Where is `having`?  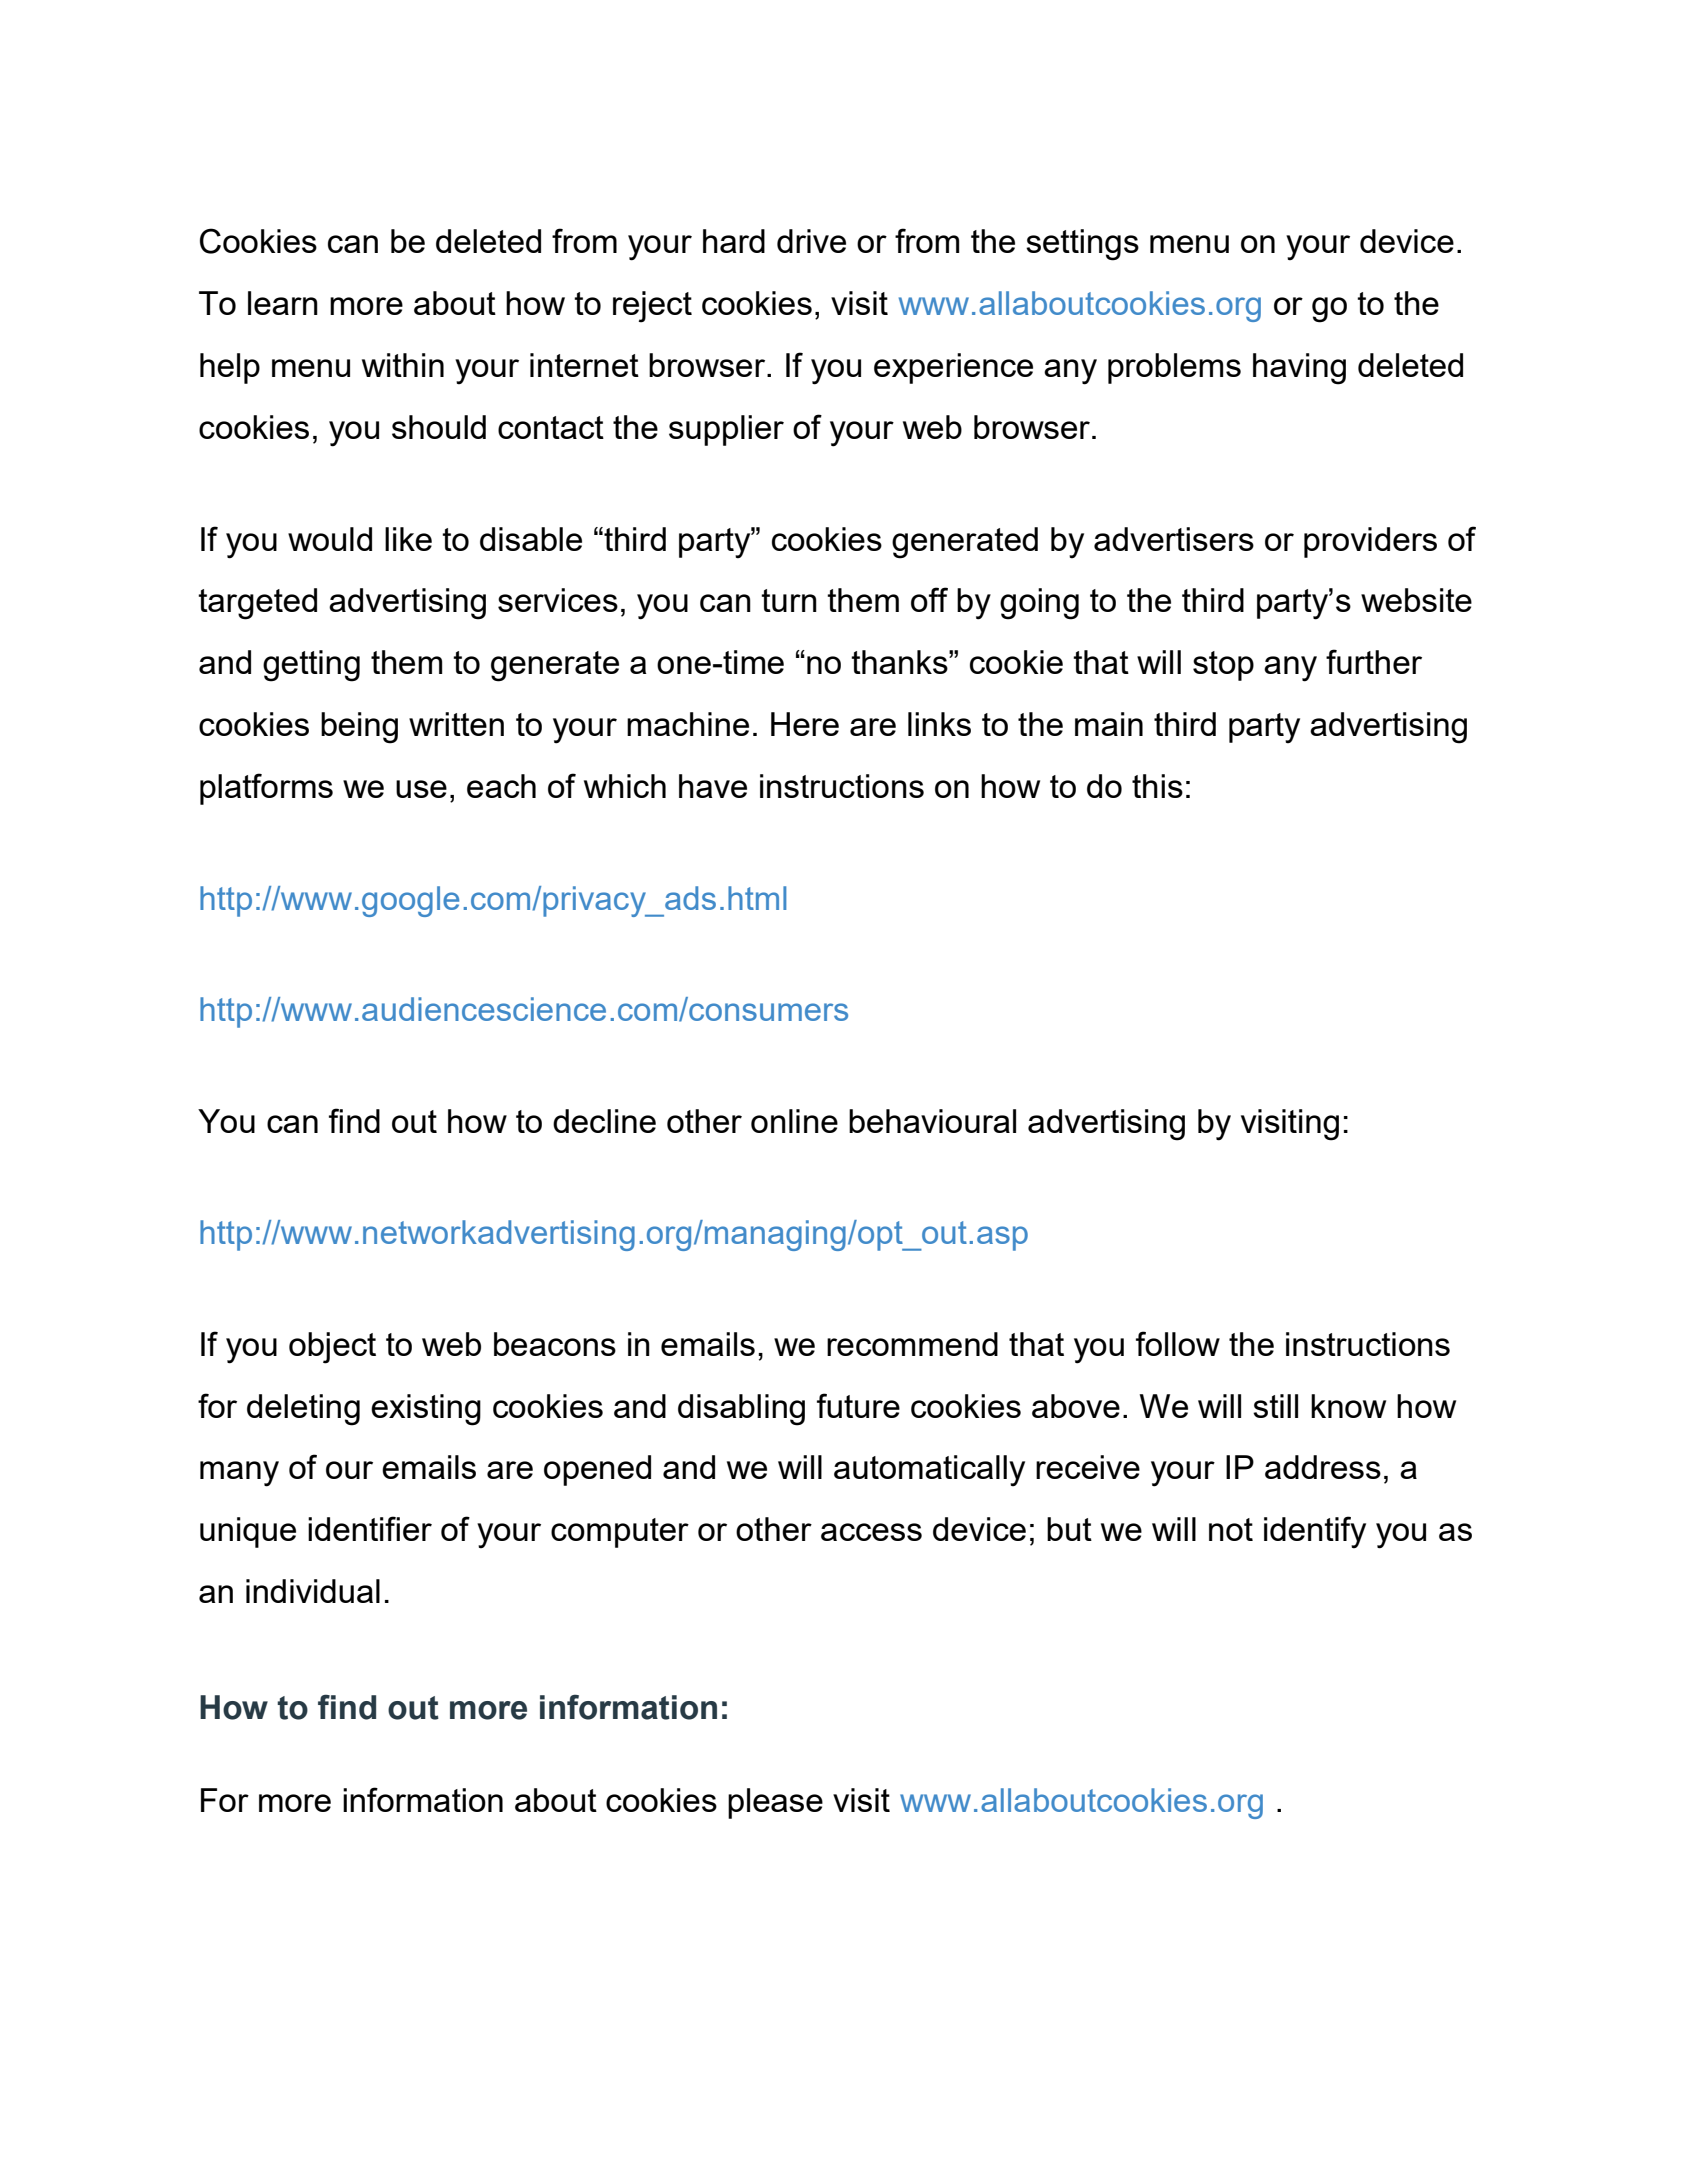
having is located at coordinates (1299, 369).
